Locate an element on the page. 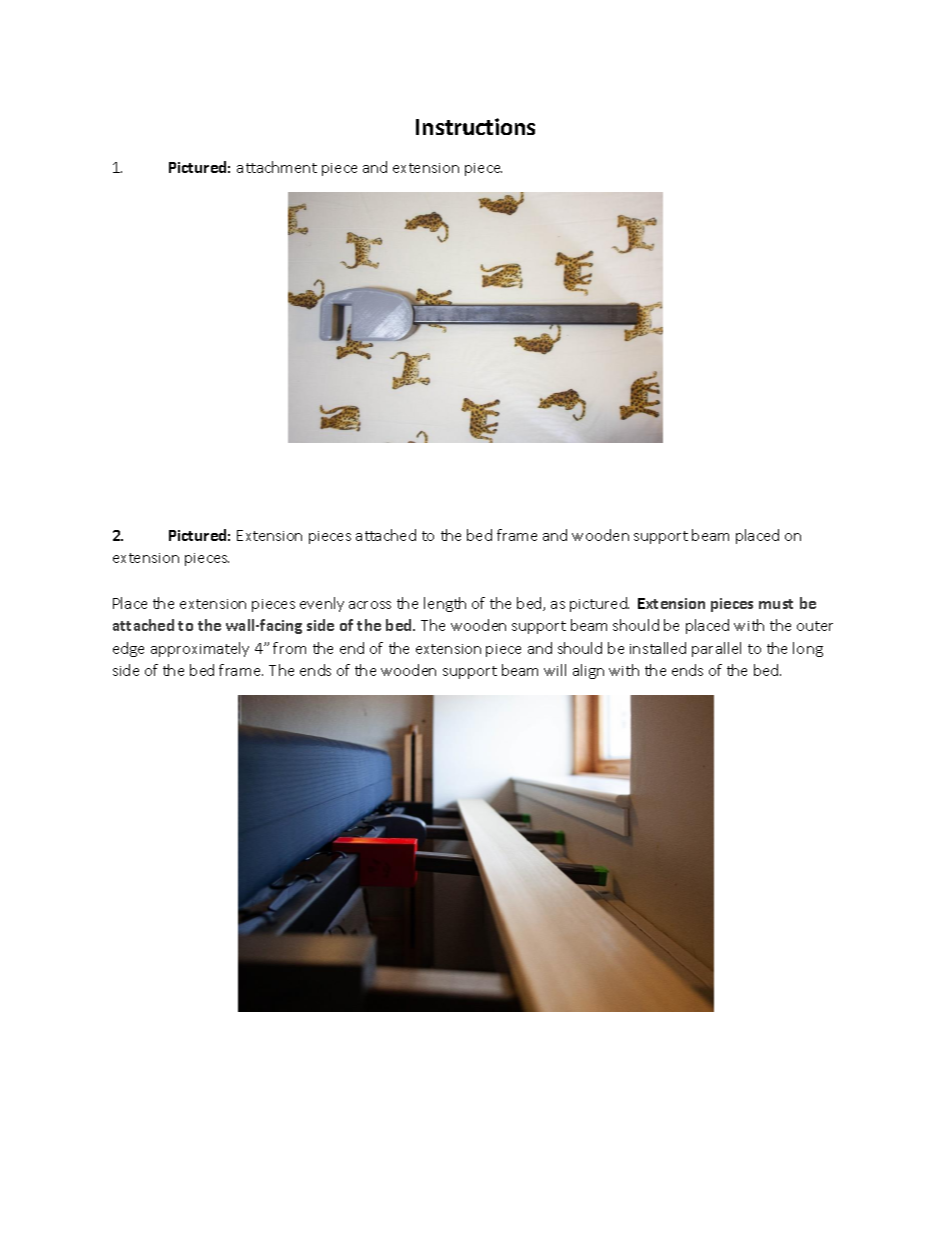  evenly is located at coordinates (322, 604).
